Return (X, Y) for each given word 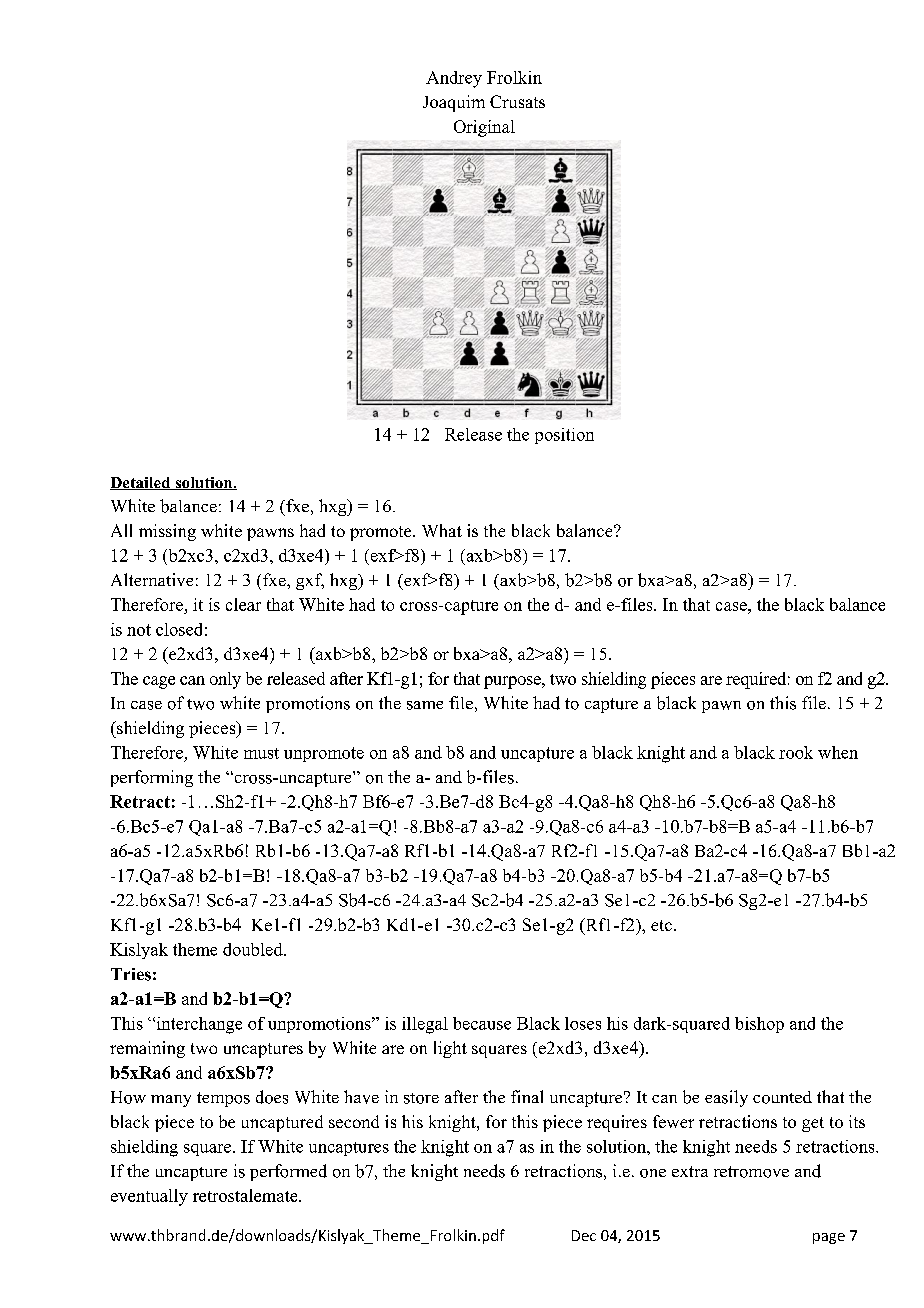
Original (484, 128)
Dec (584, 1235)
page (829, 1238)
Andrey (454, 79)
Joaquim (454, 103)
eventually (149, 1197)
